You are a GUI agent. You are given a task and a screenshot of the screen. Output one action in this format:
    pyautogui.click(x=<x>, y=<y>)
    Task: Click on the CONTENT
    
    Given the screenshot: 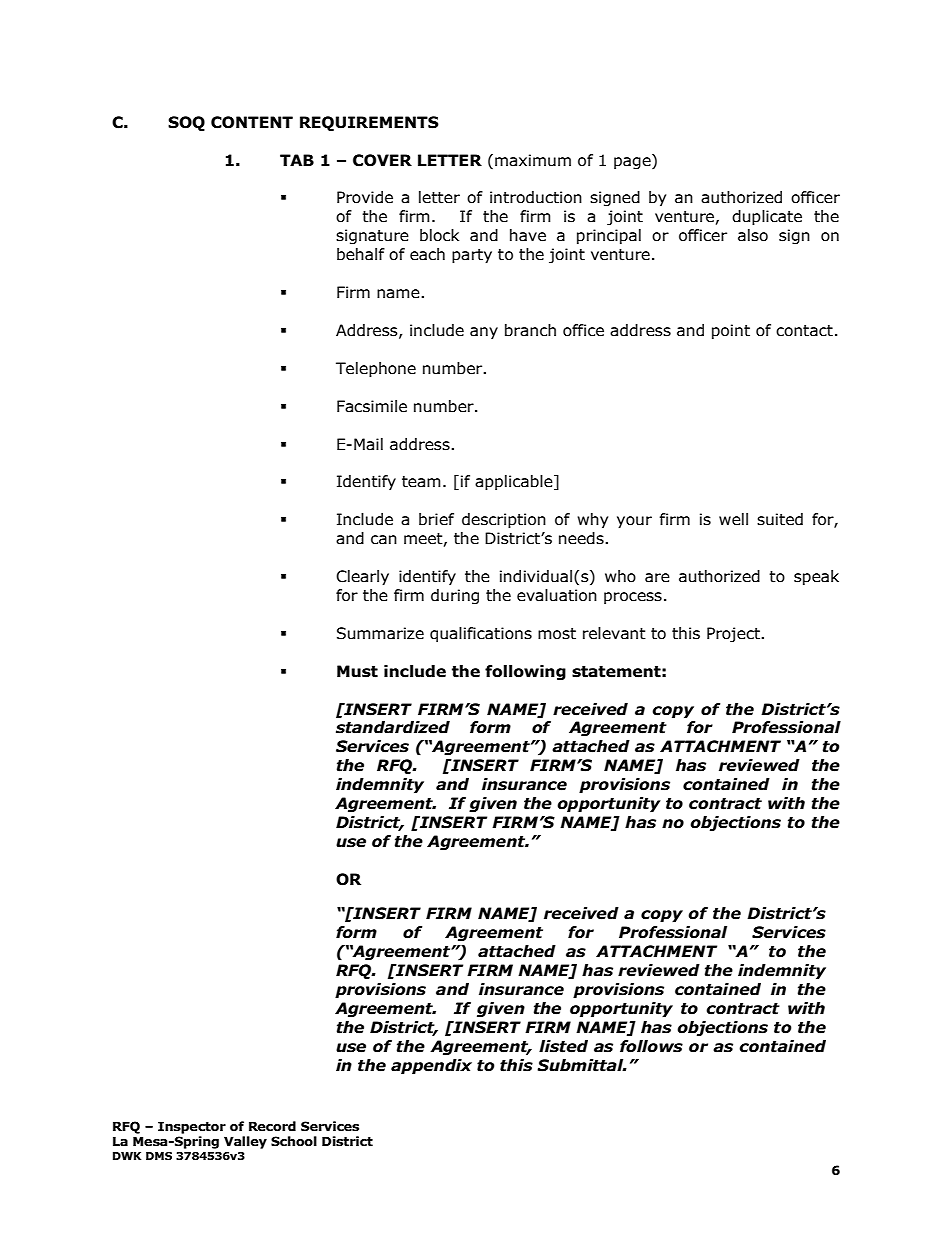 What is the action you would take?
    pyautogui.click(x=252, y=122)
